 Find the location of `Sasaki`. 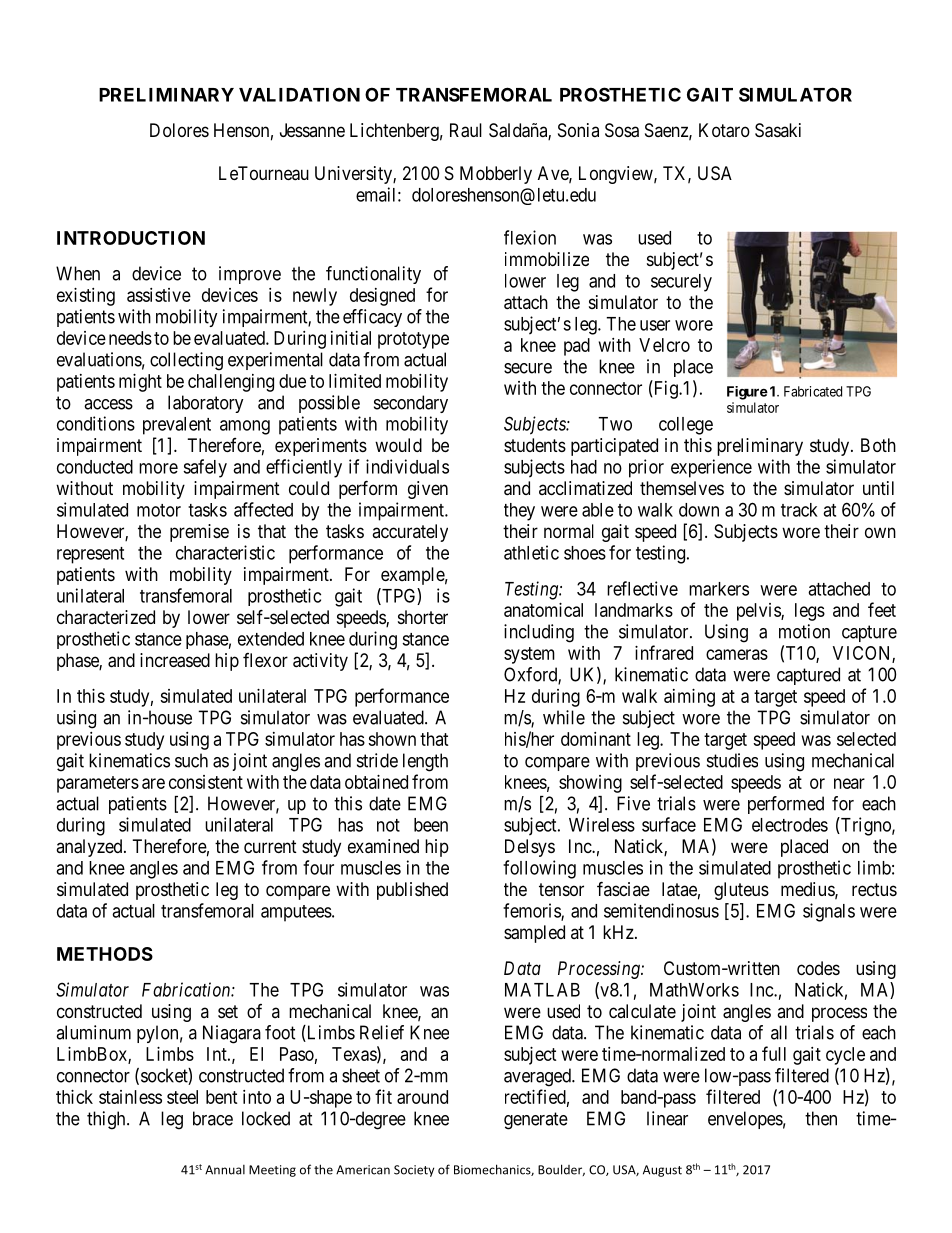

Sasaki is located at coordinates (778, 130).
